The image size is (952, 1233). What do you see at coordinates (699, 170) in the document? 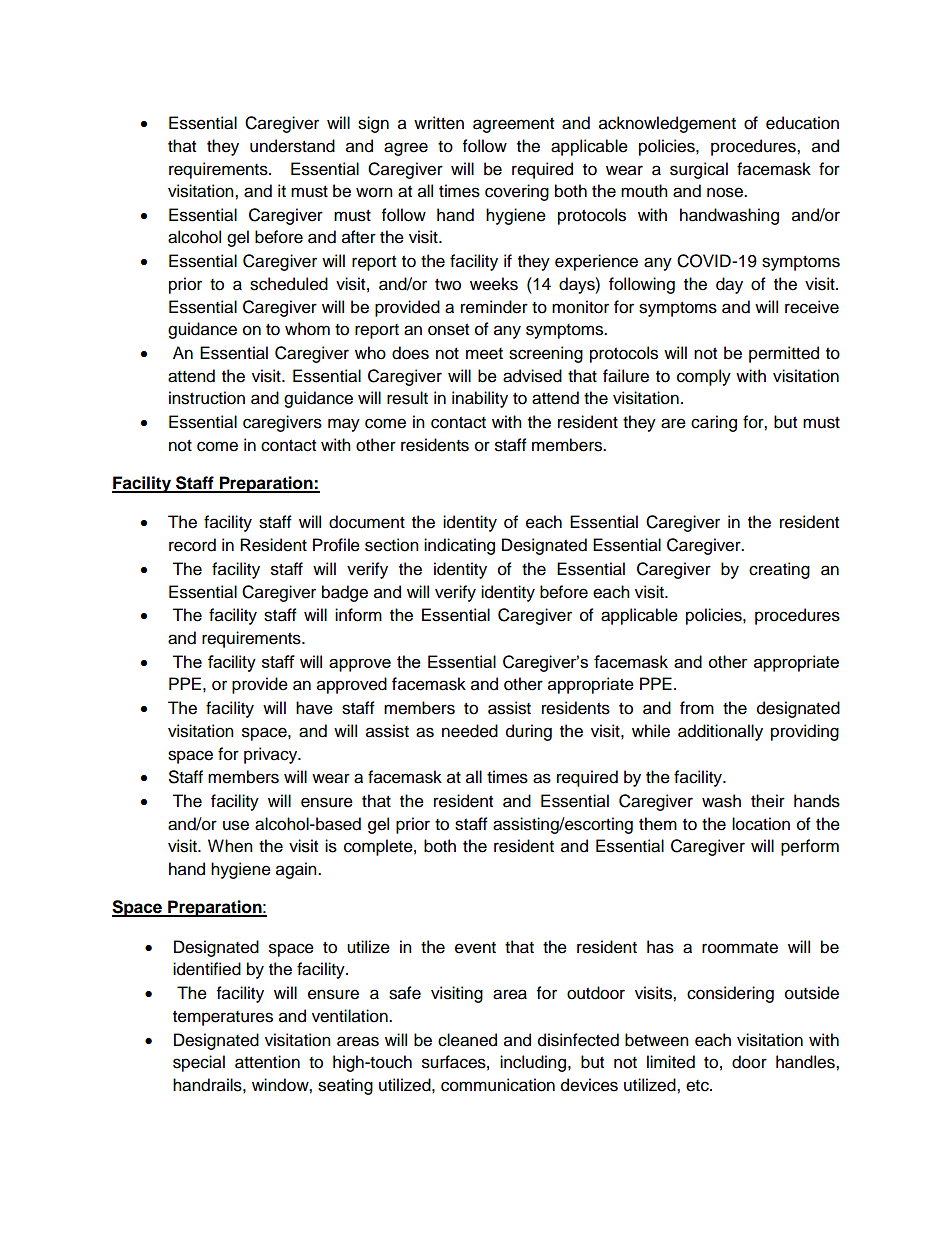
I see `surgical` at bounding box center [699, 170].
